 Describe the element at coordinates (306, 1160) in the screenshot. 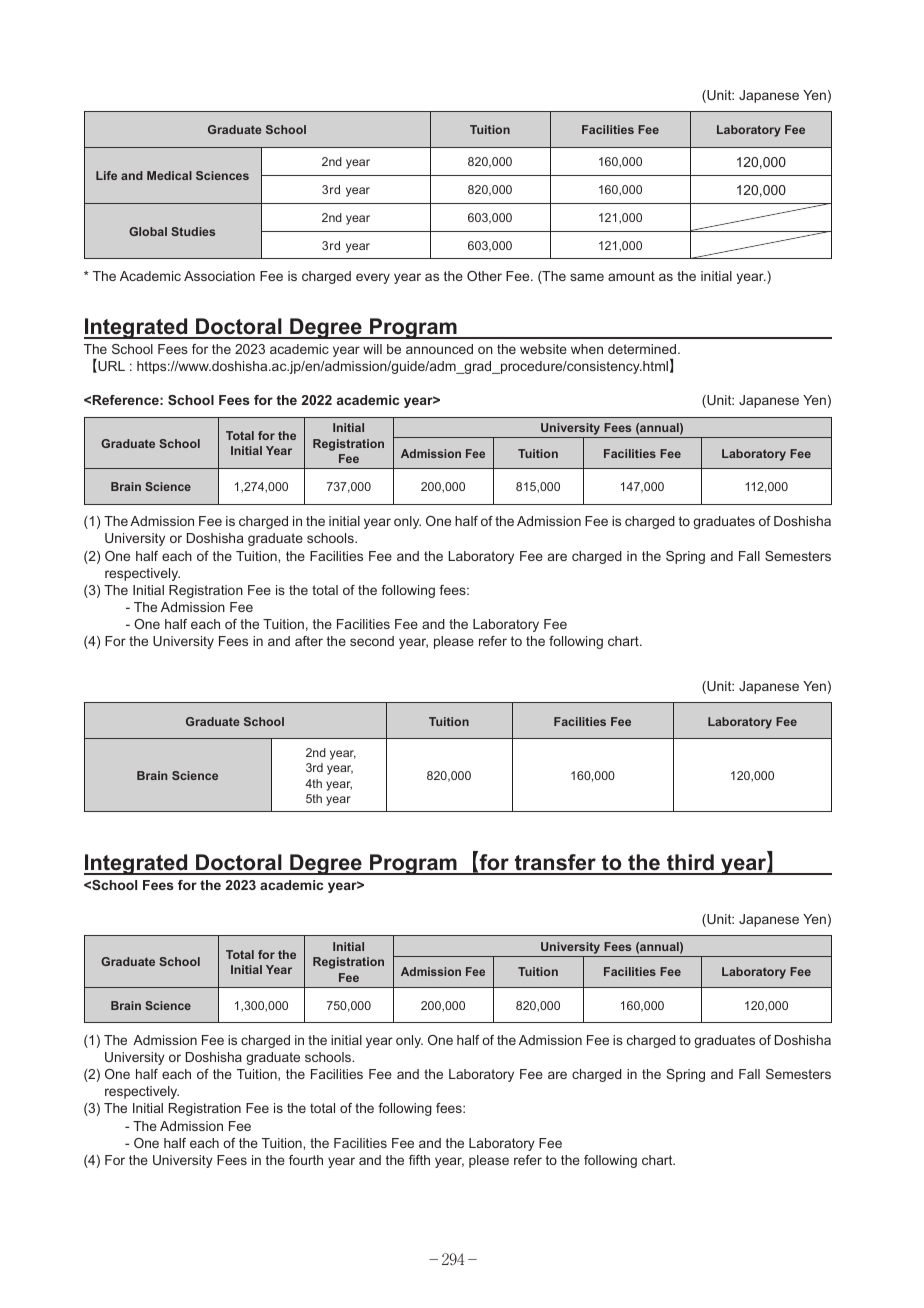

I see `fourth` at that location.
